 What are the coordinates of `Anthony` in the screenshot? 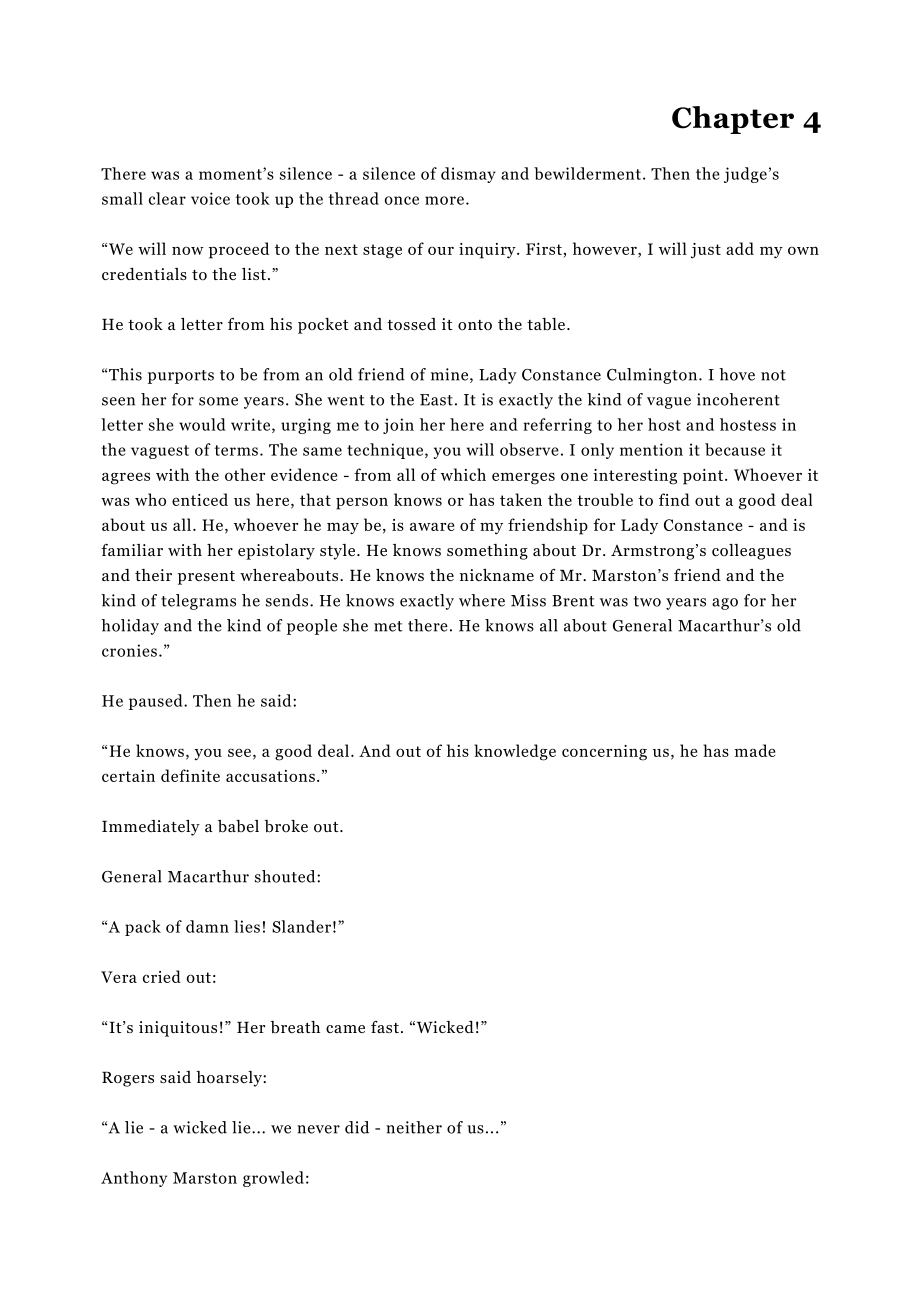 It's located at (134, 1179).
